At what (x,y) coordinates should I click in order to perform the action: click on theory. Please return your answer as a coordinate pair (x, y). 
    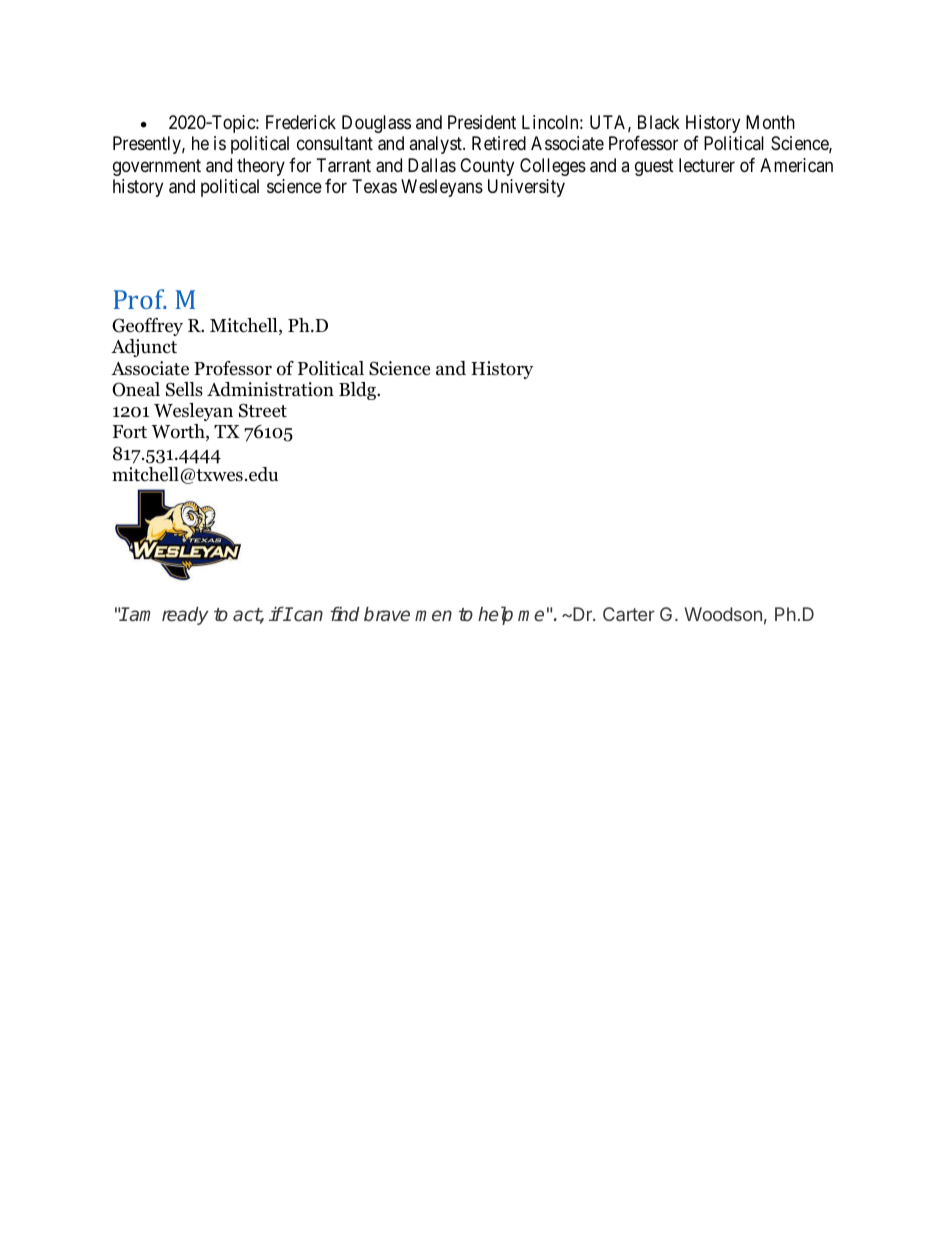
    Looking at the image, I should click on (261, 167).
